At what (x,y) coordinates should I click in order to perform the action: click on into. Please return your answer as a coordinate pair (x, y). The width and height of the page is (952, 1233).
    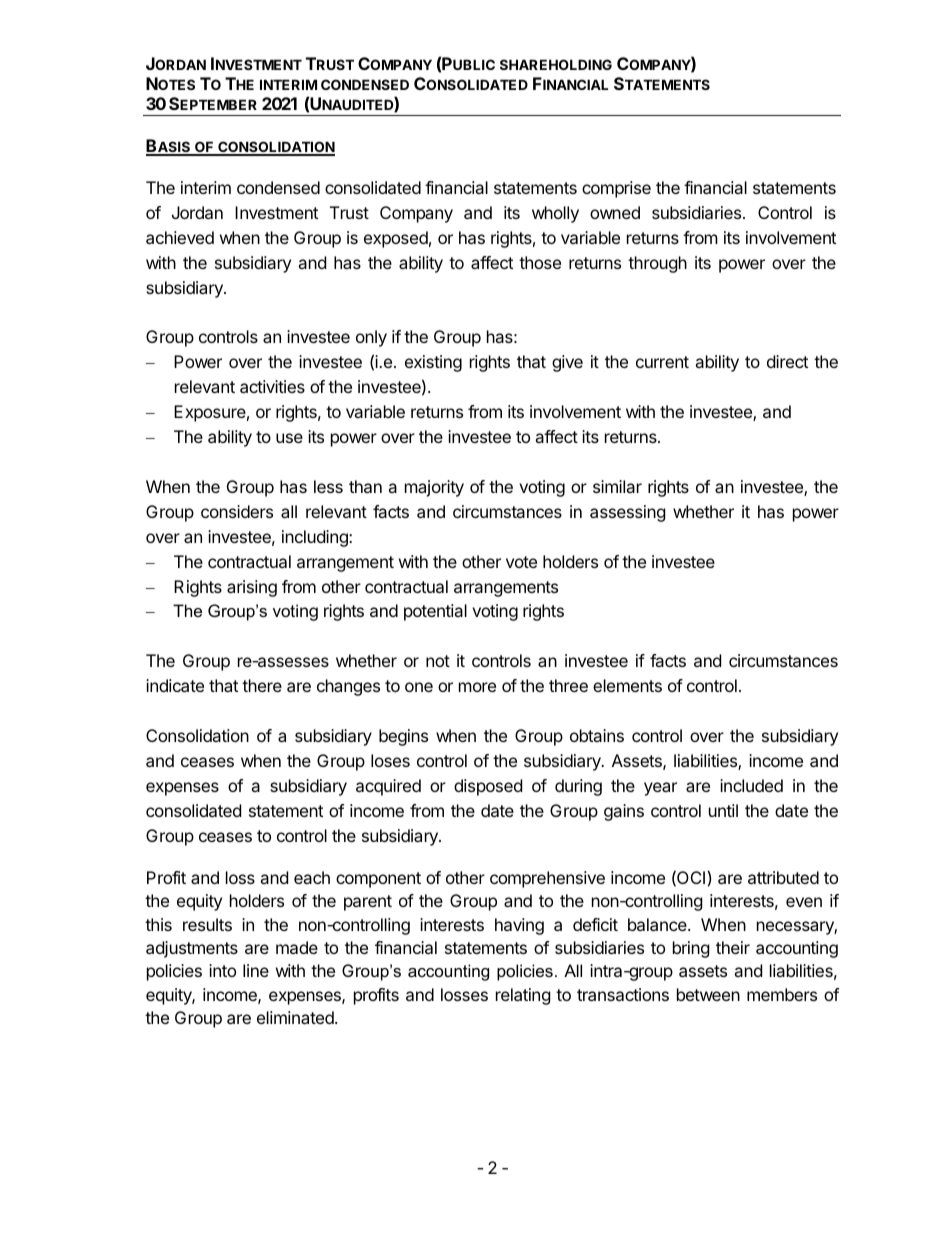
    Looking at the image, I should click on (222, 970).
